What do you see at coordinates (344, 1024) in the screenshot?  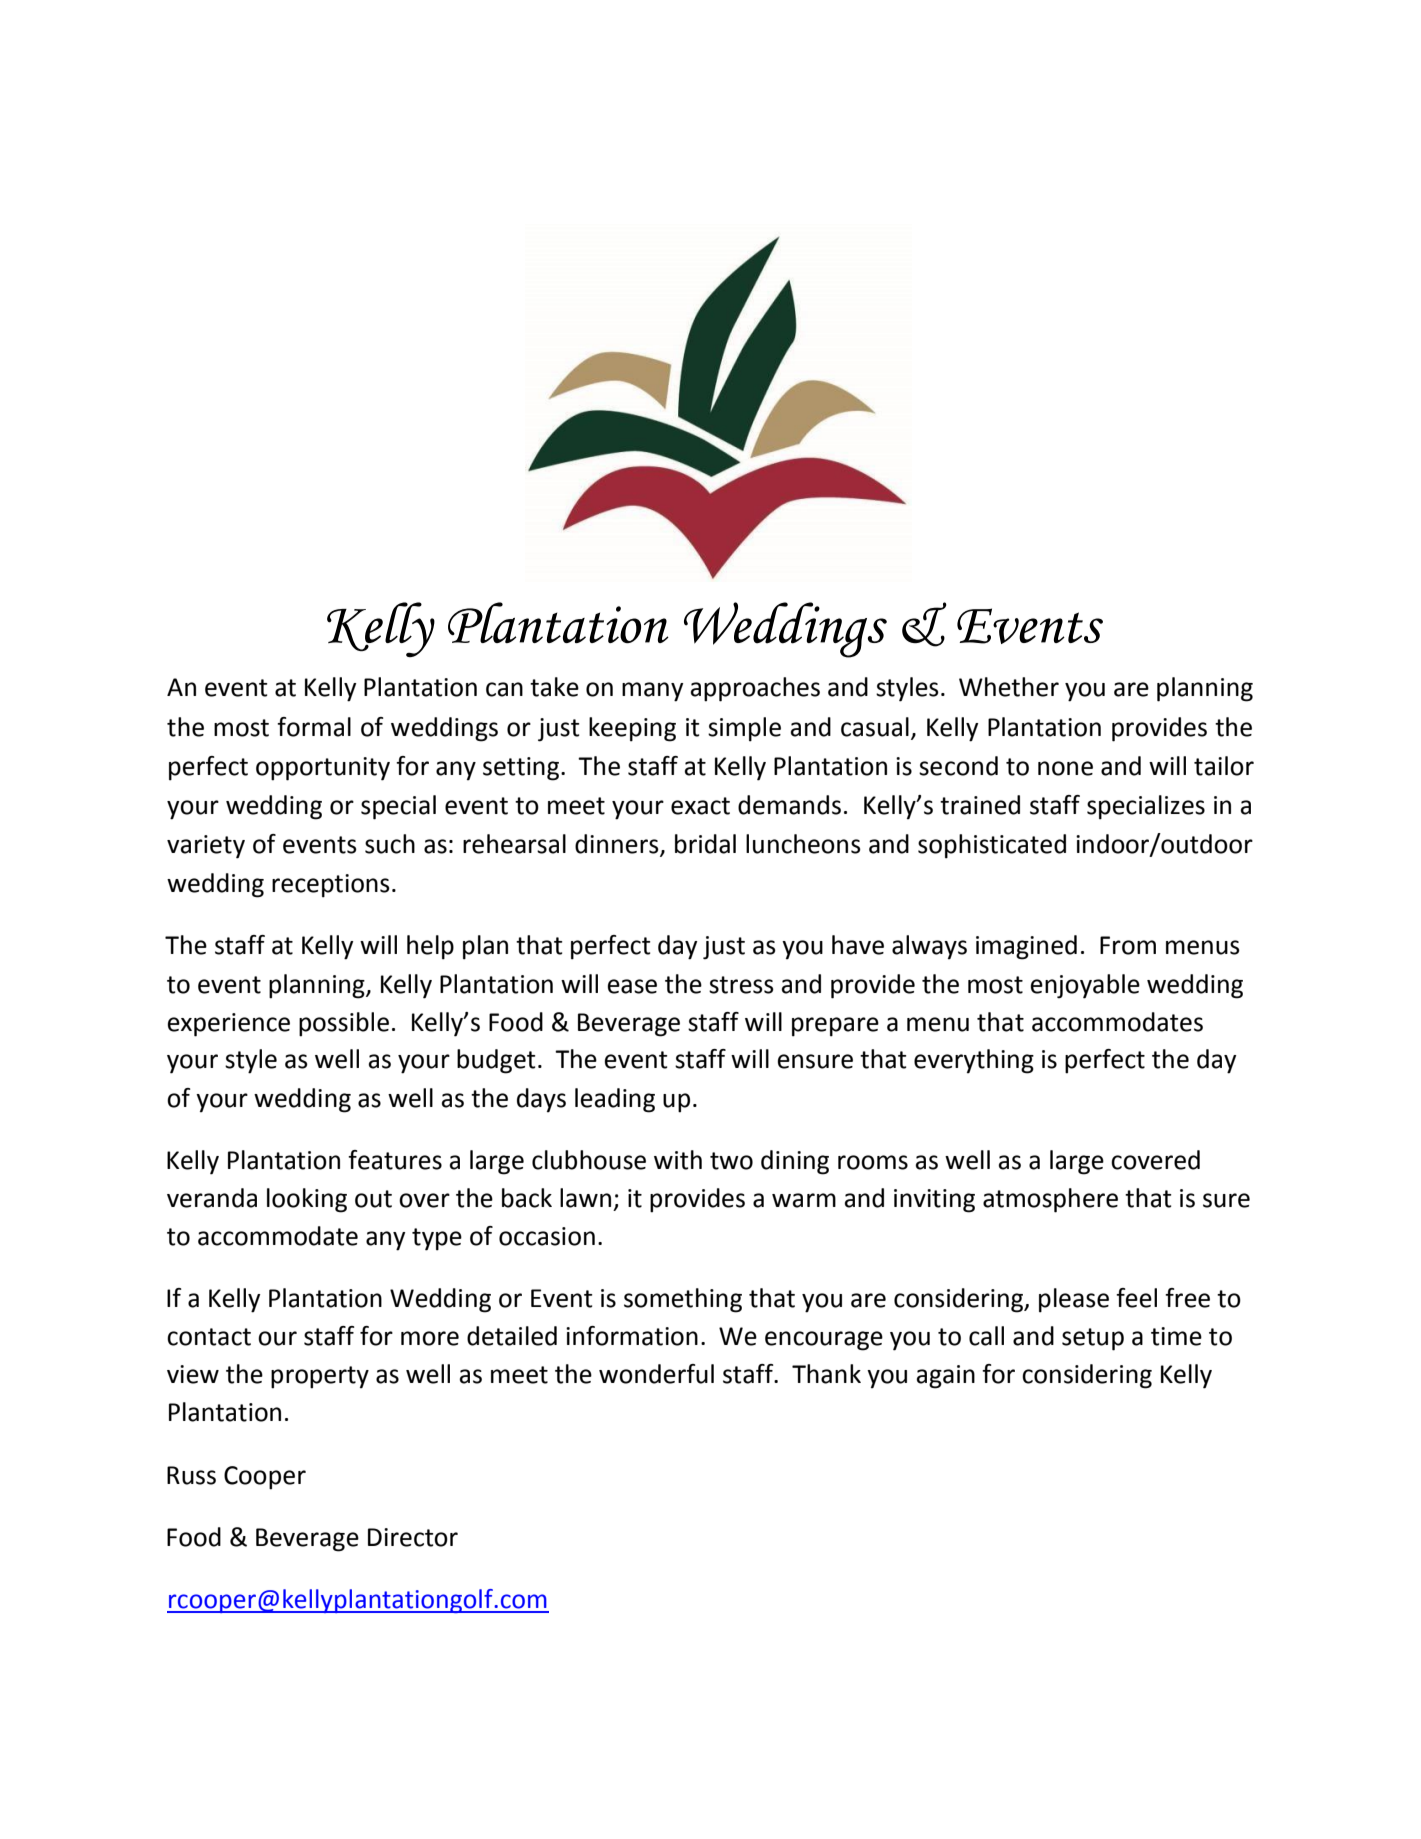 I see `possible` at bounding box center [344, 1024].
